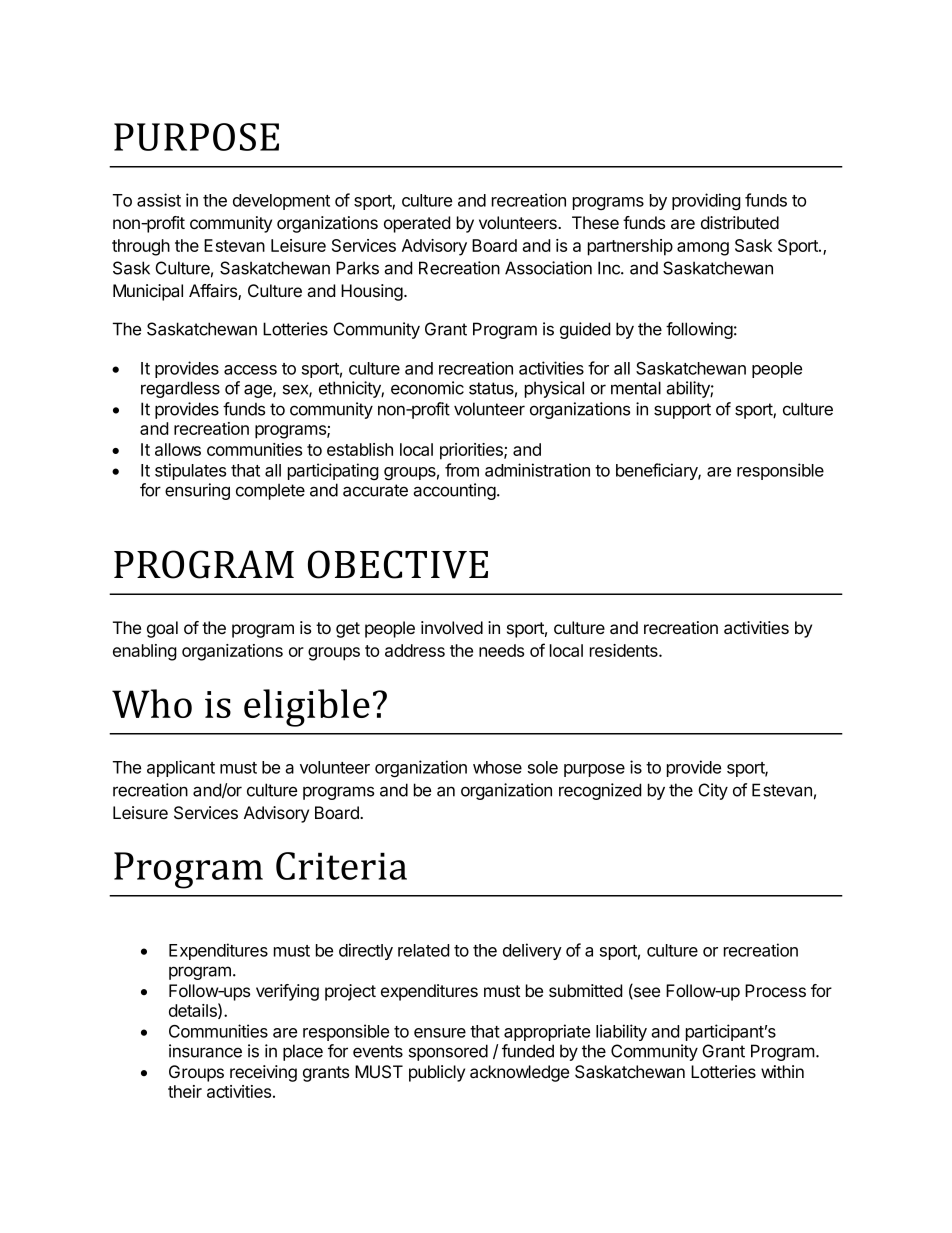 The image size is (952, 1233). What do you see at coordinates (205, 1051) in the page?
I see `insurance` at bounding box center [205, 1051].
